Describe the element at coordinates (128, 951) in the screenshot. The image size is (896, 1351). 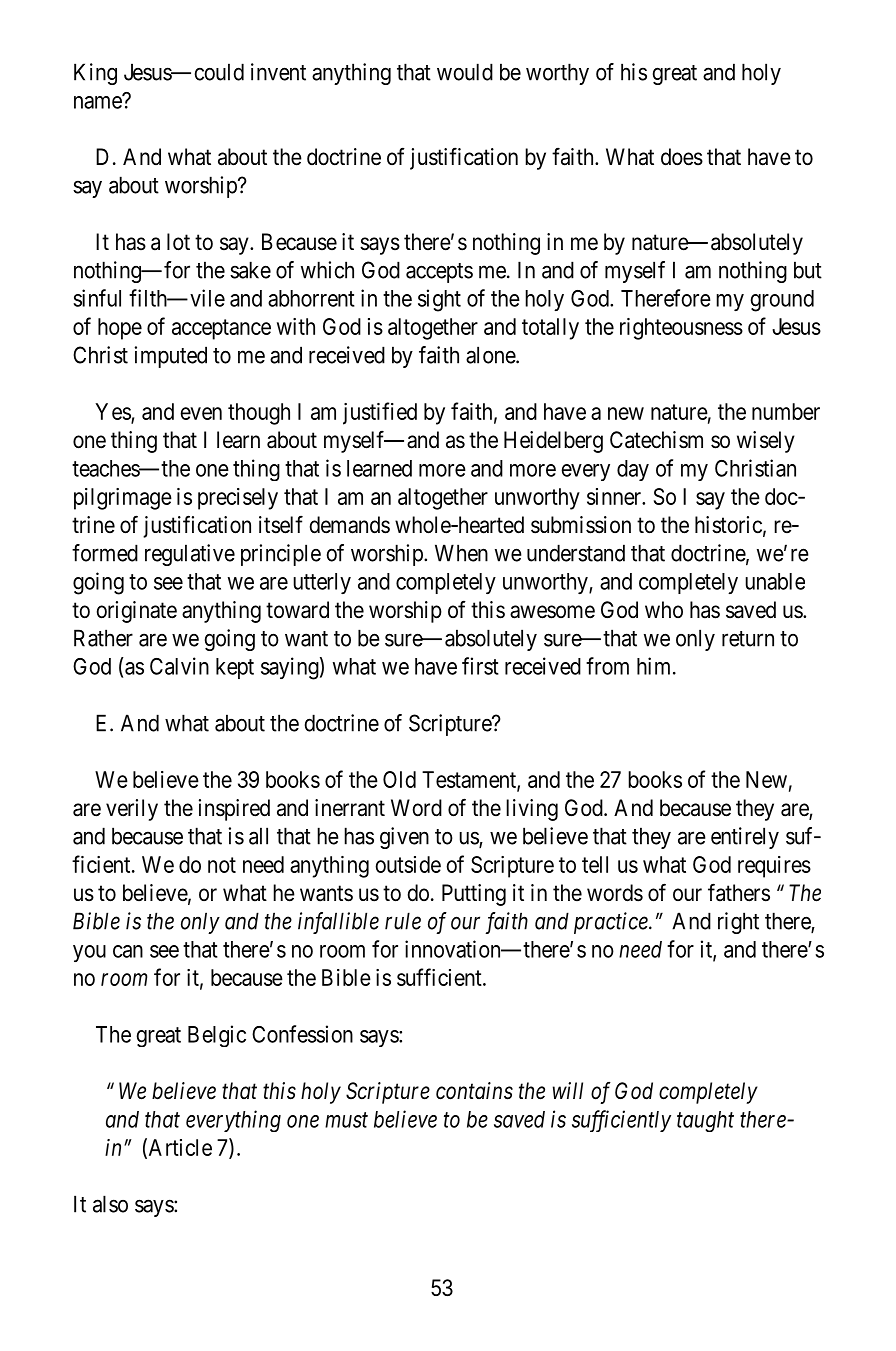
I see `can` at that location.
